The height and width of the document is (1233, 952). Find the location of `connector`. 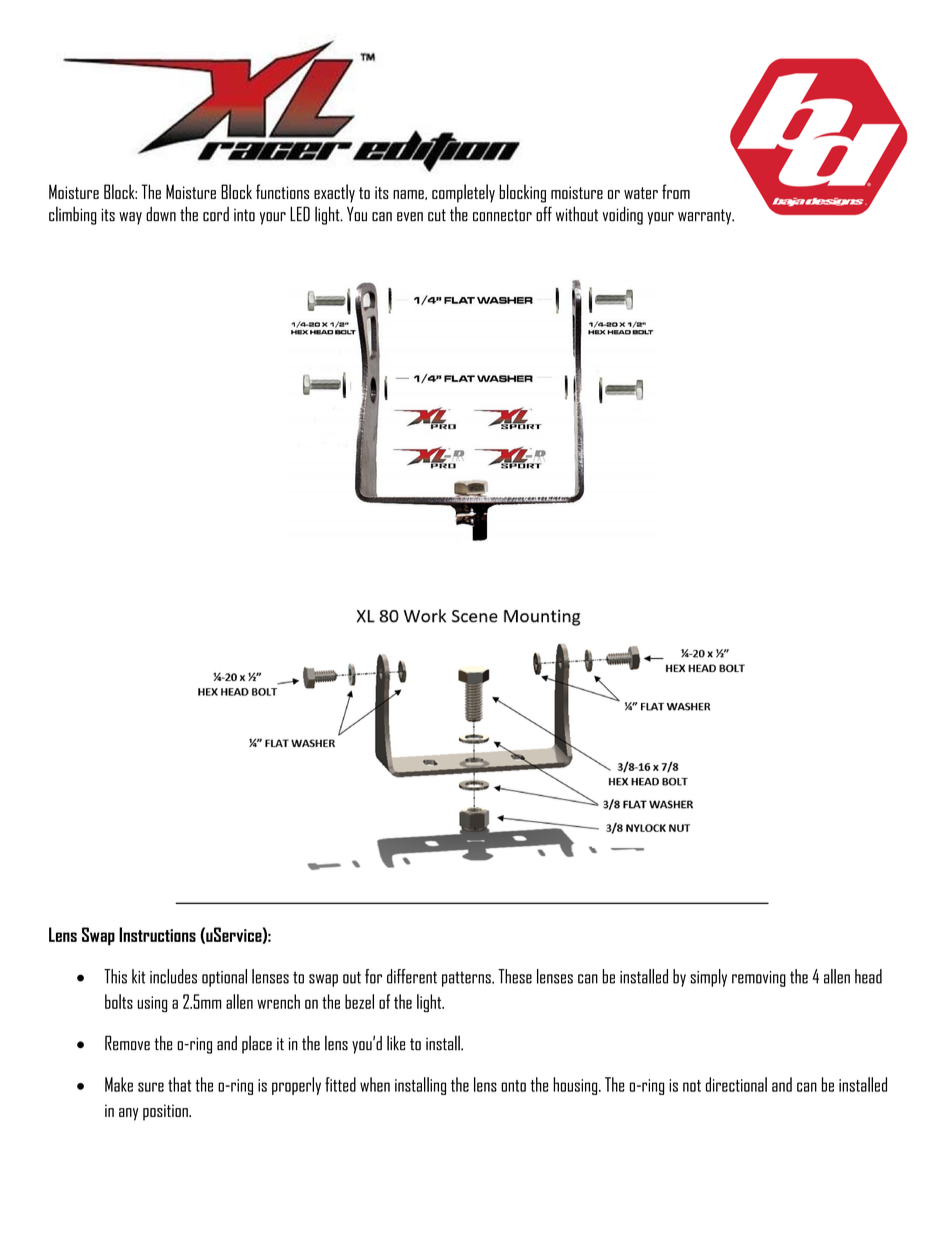

connector is located at coordinates (502, 215).
